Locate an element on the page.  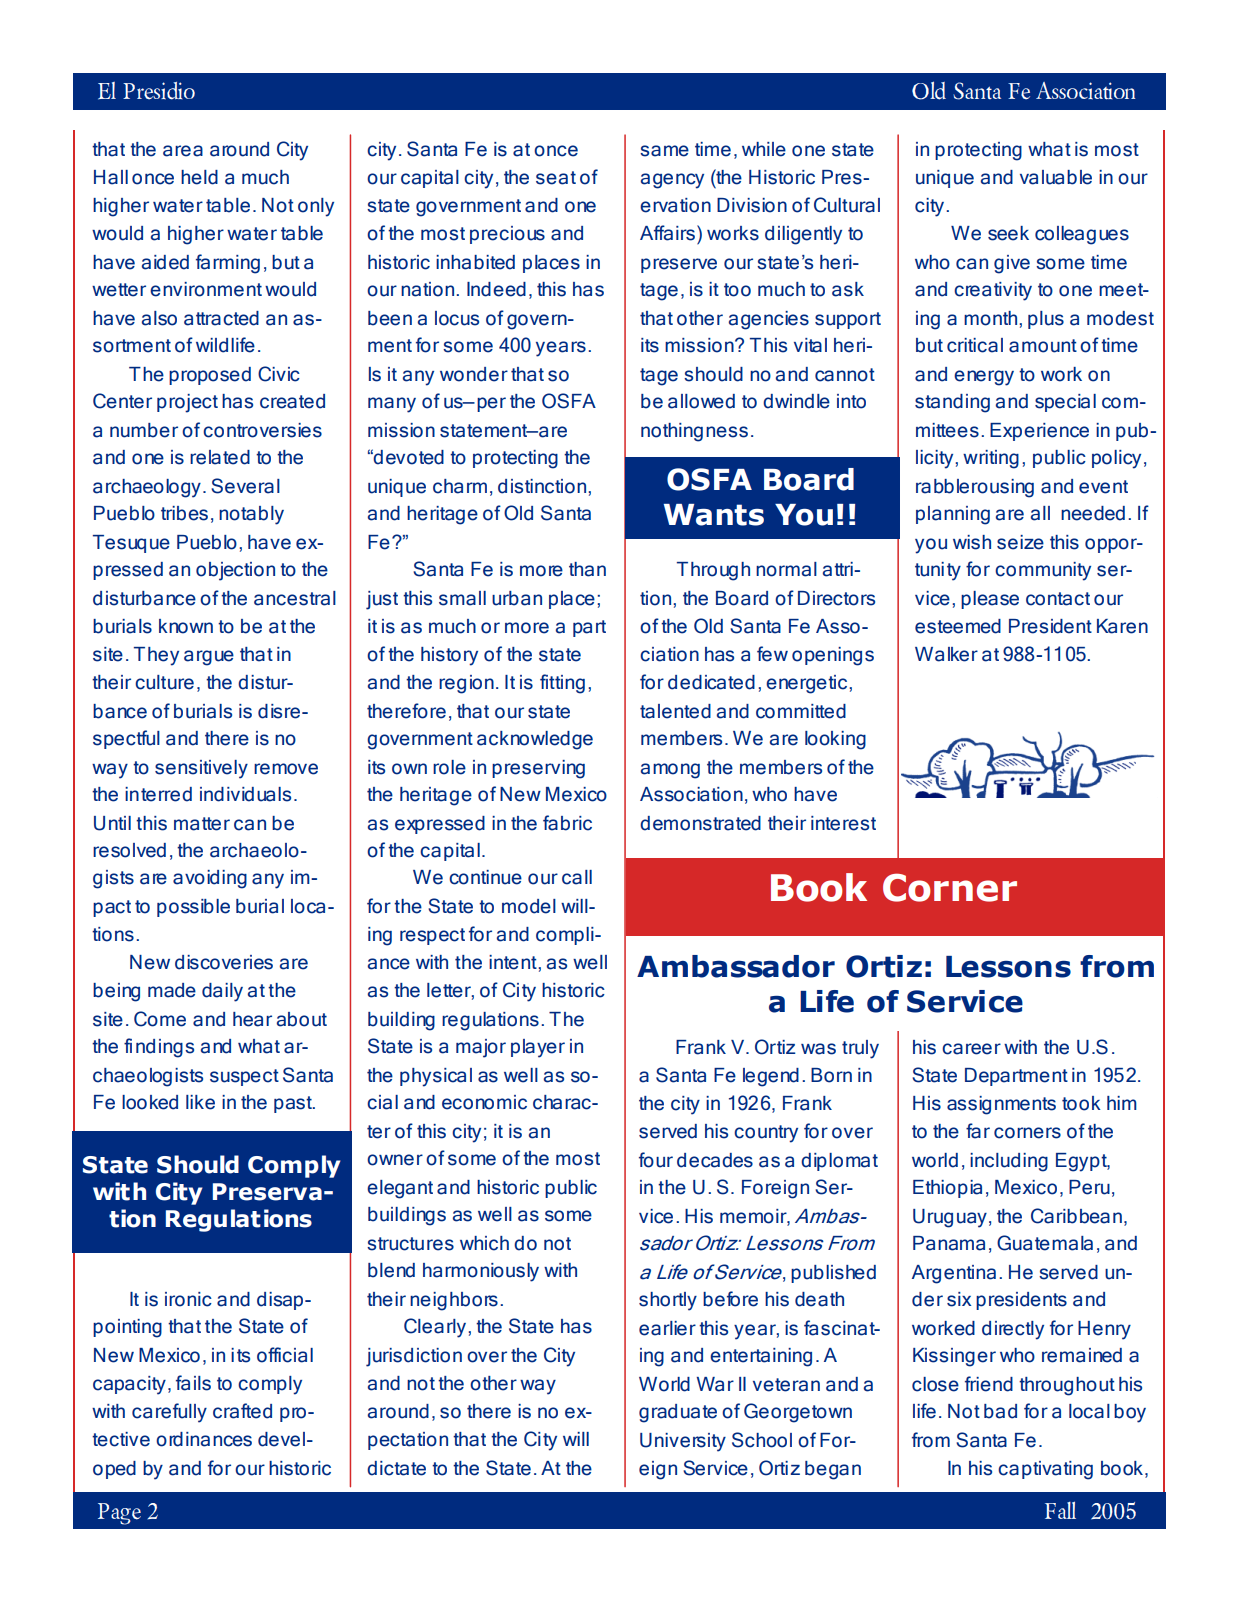
crafted is located at coordinates (242, 1411).
